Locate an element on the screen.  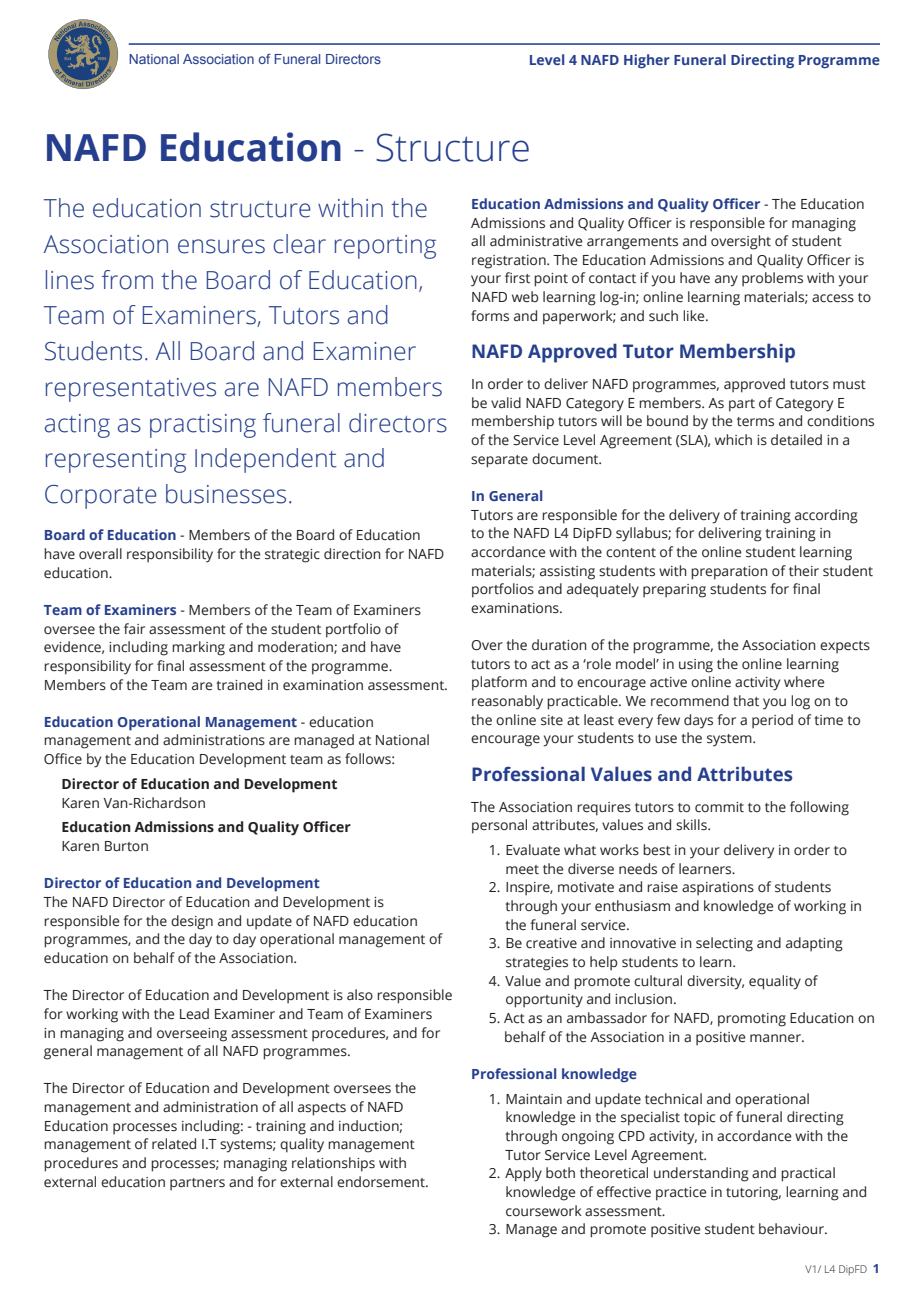
arrangements is located at coordinates (632, 243).
